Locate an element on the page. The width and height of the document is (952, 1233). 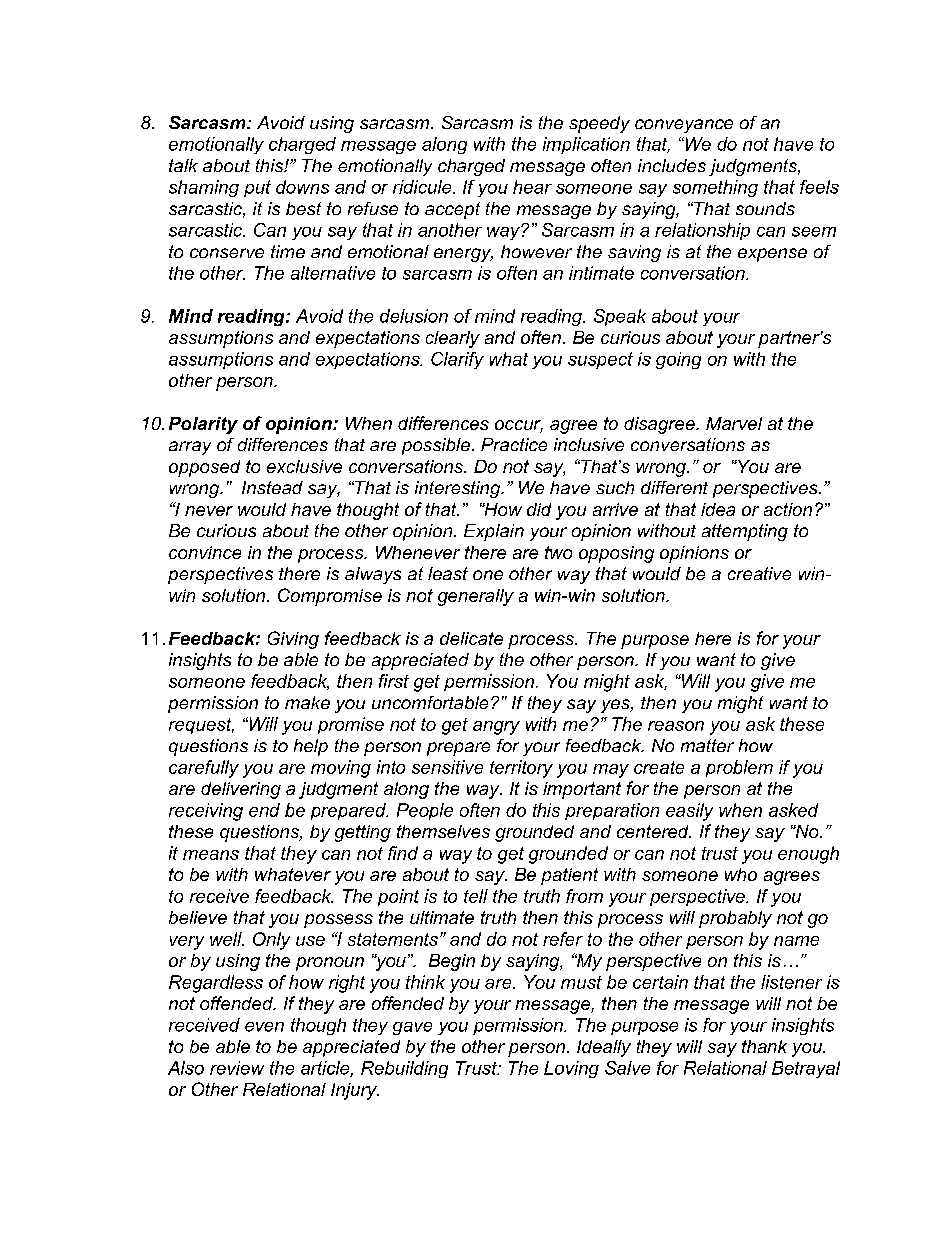
review is located at coordinates (237, 1068).
